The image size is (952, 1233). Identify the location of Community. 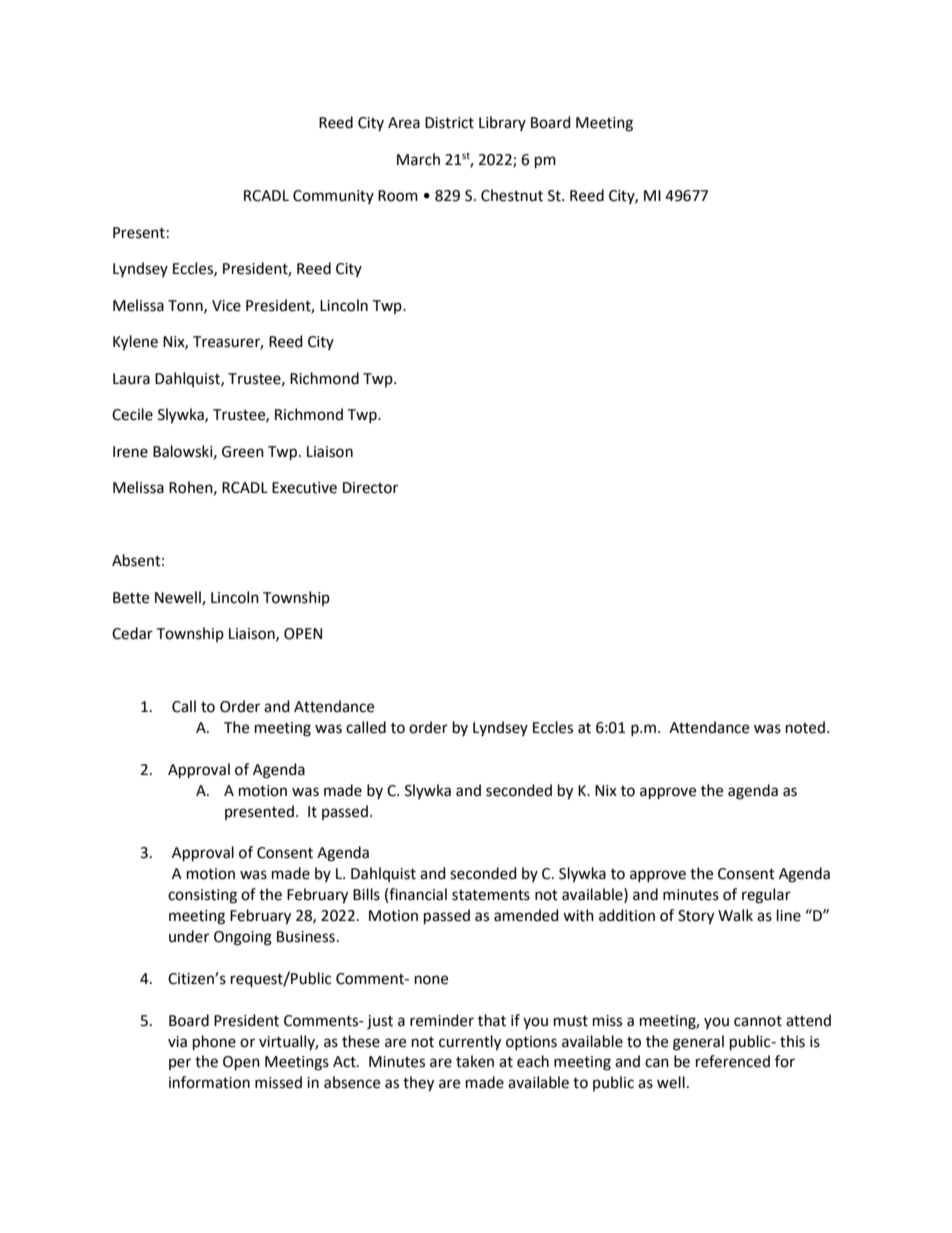
(333, 197).
